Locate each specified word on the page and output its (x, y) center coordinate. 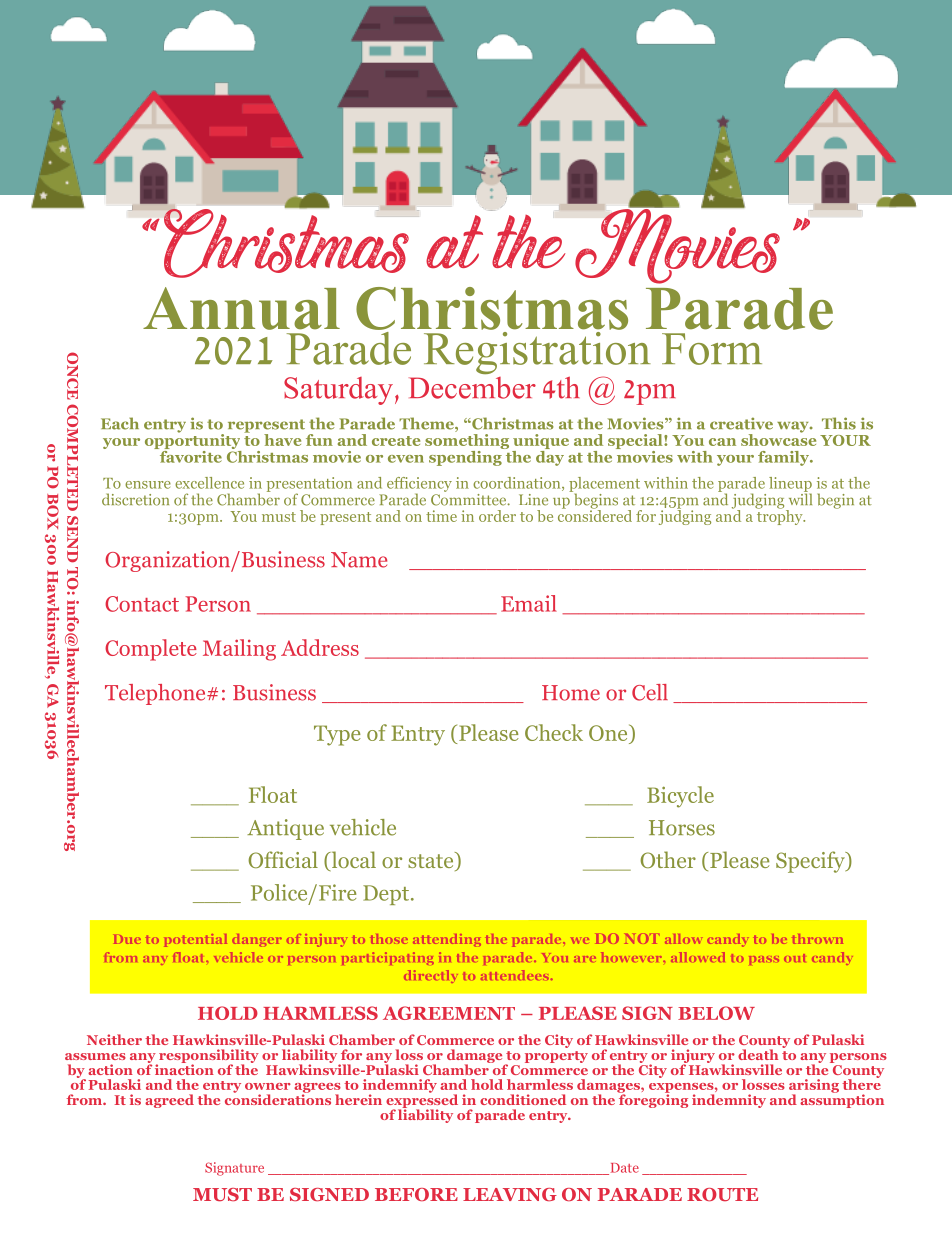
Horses (682, 828)
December (472, 388)
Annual (241, 308)
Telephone (156, 694)
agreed (169, 1101)
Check (554, 732)
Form (712, 349)
